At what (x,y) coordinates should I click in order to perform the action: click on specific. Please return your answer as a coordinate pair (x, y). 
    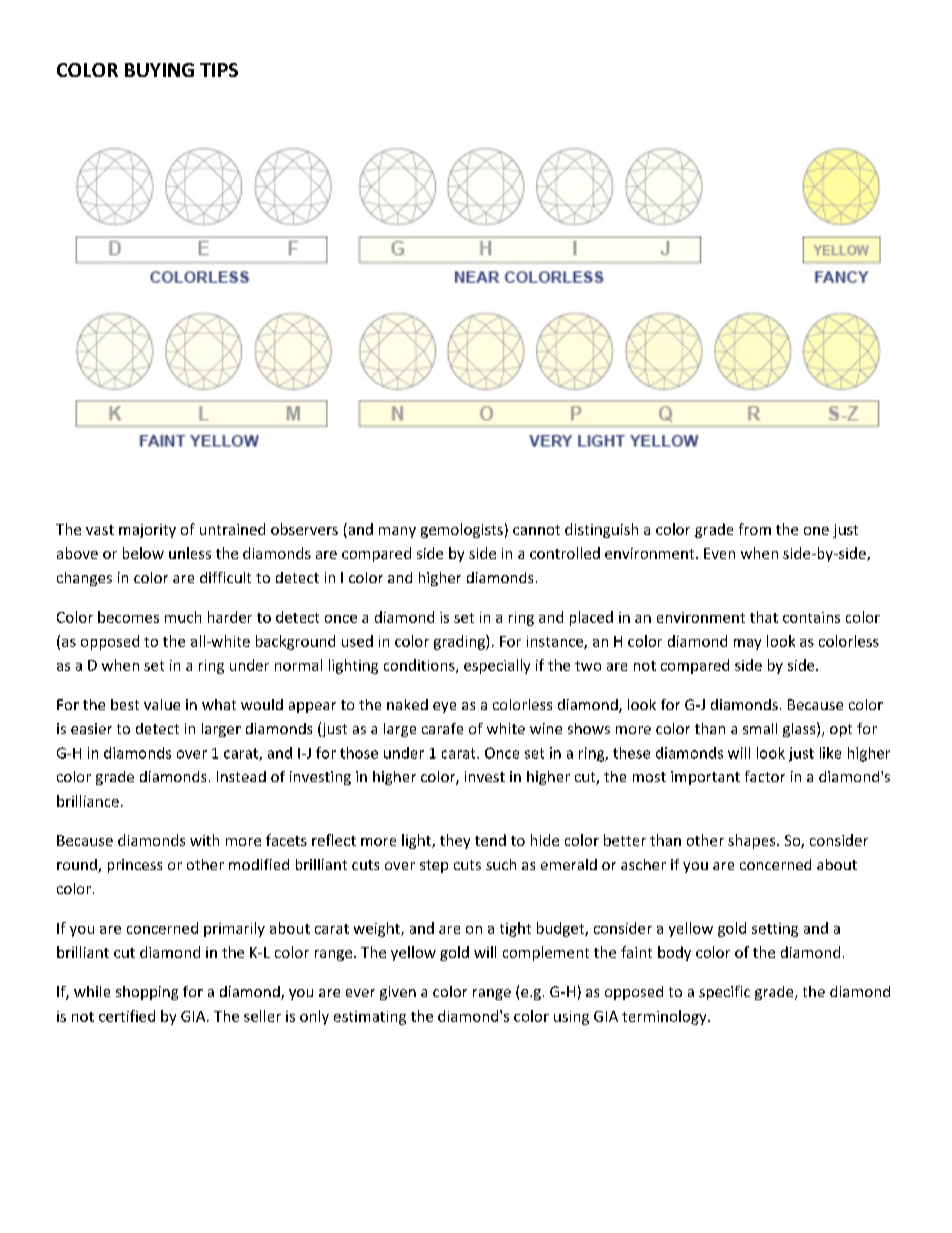
    Looking at the image, I should click on (724, 993).
